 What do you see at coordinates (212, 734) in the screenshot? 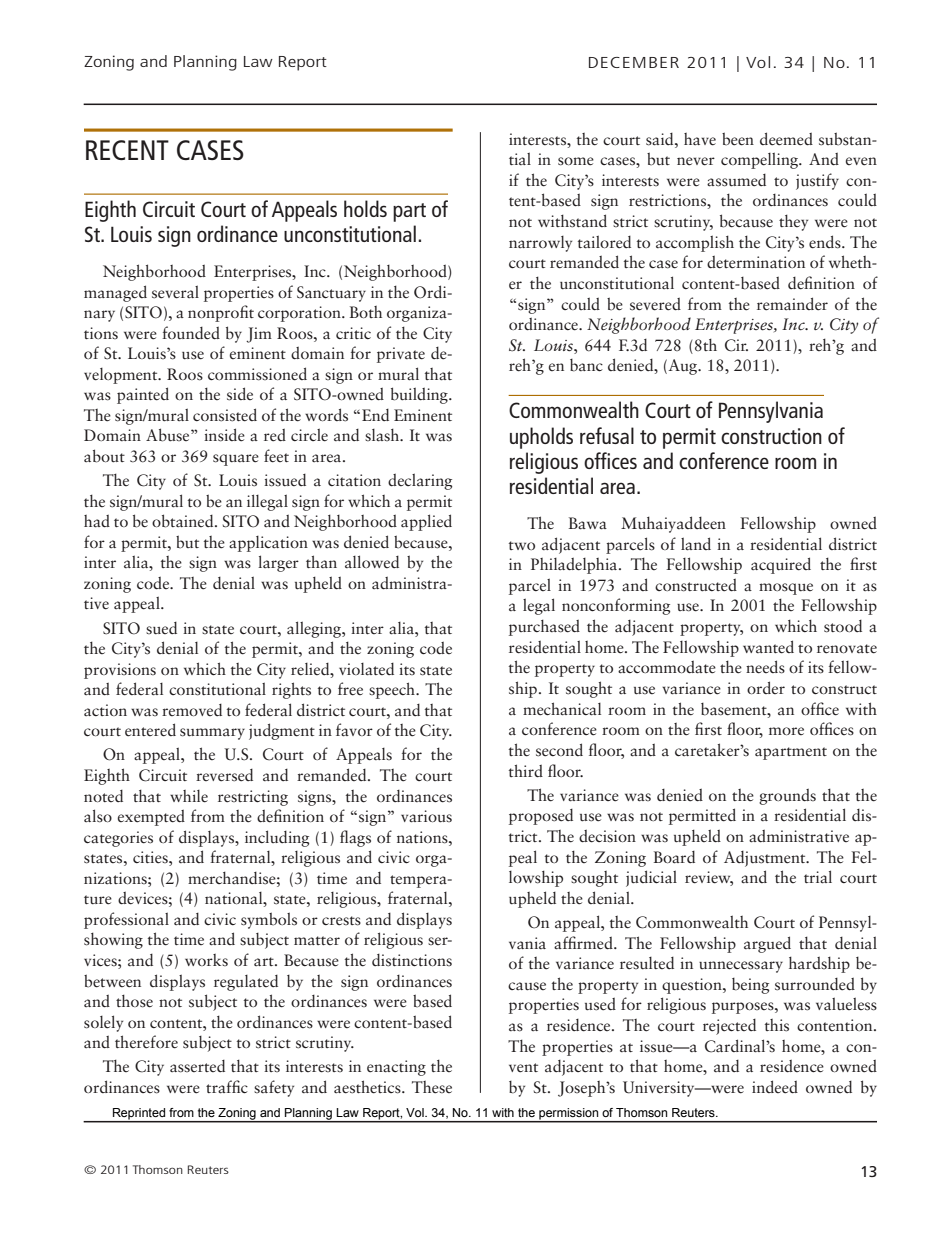
I see `summary` at bounding box center [212, 734].
